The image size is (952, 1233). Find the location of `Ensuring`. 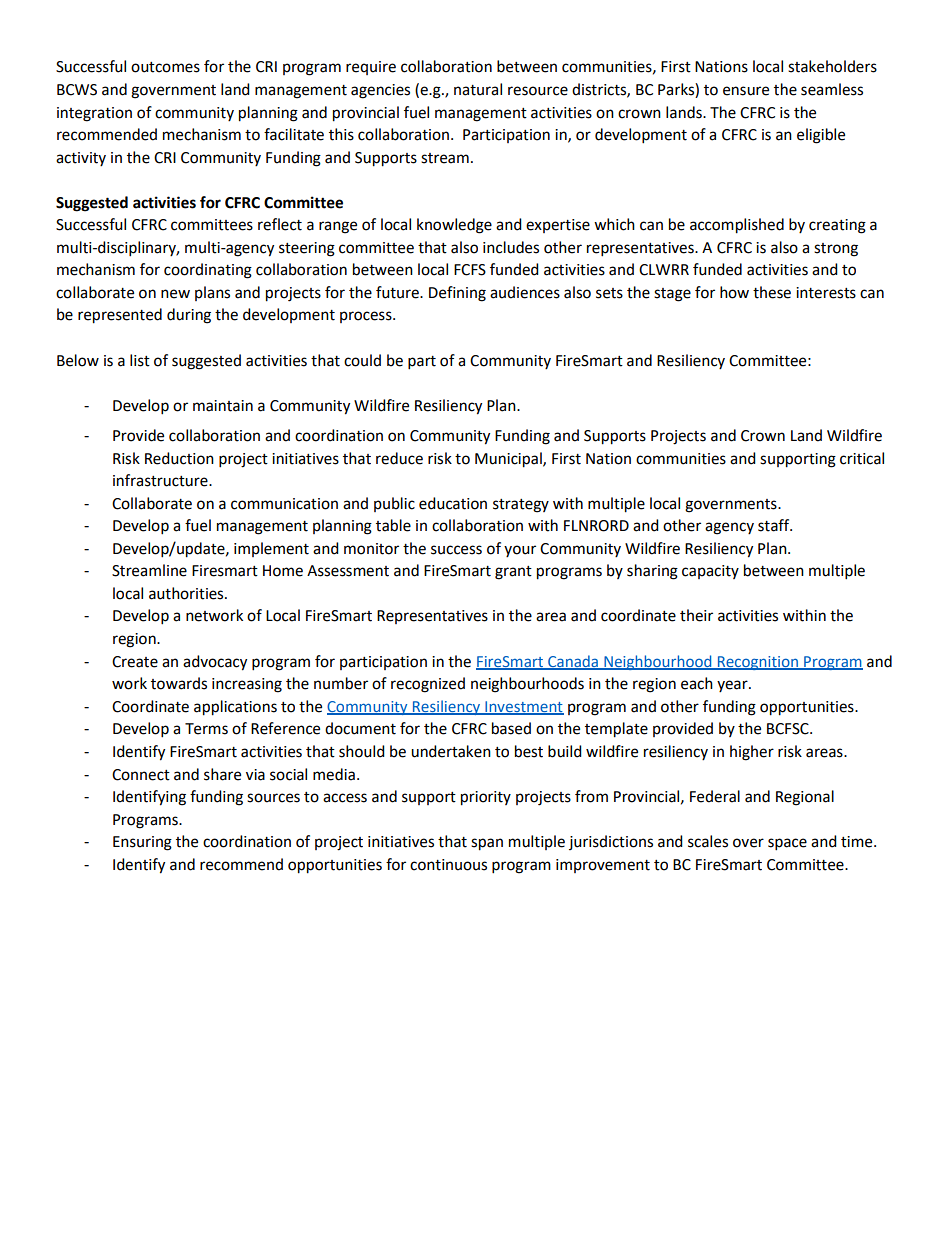

Ensuring is located at coordinates (142, 843).
